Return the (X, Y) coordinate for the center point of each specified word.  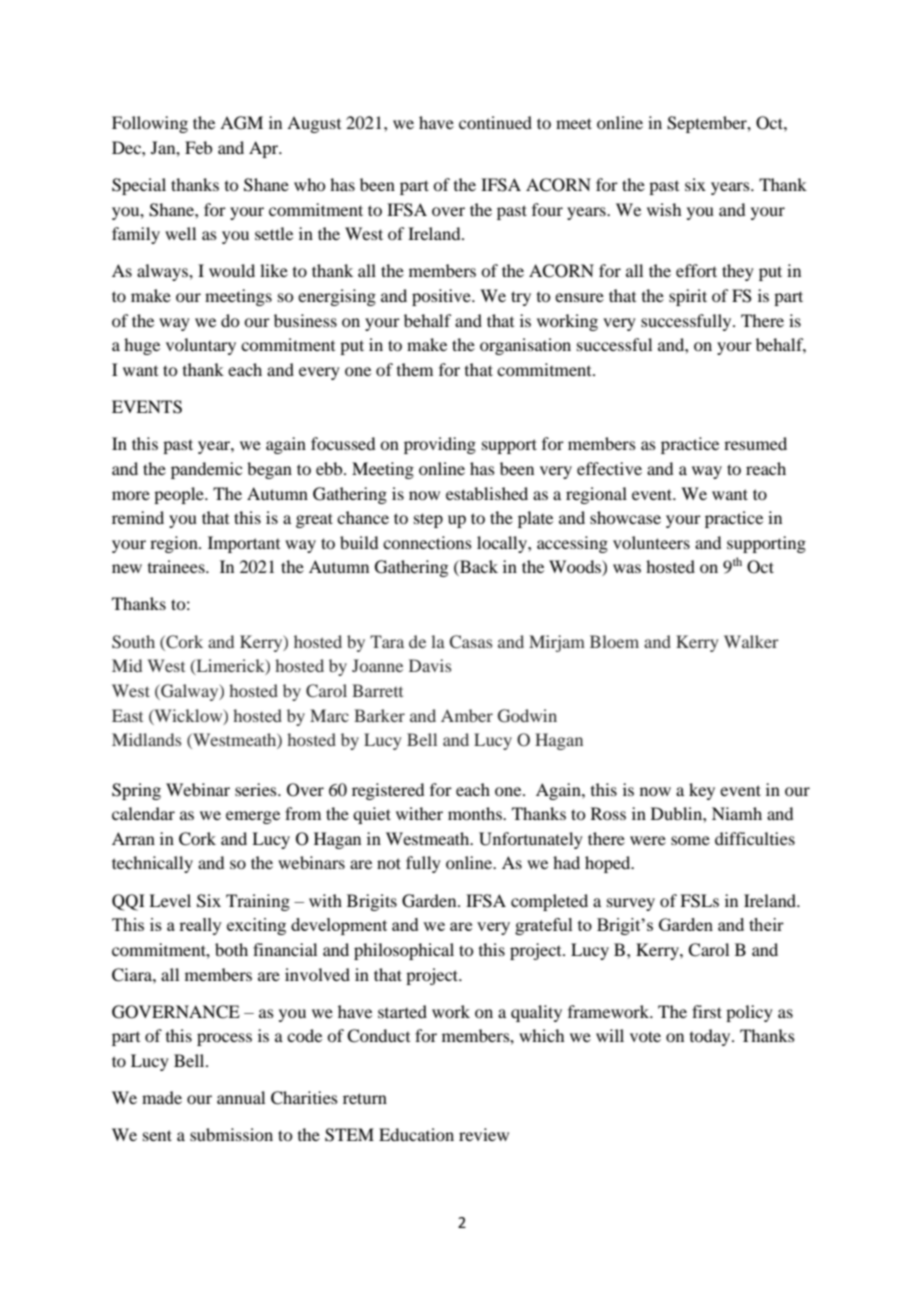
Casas (470, 642)
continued (495, 122)
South (133, 642)
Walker (751, 641)
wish (664, 209)
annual (241, 1097)
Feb (198, 147)
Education (416, 1134)
